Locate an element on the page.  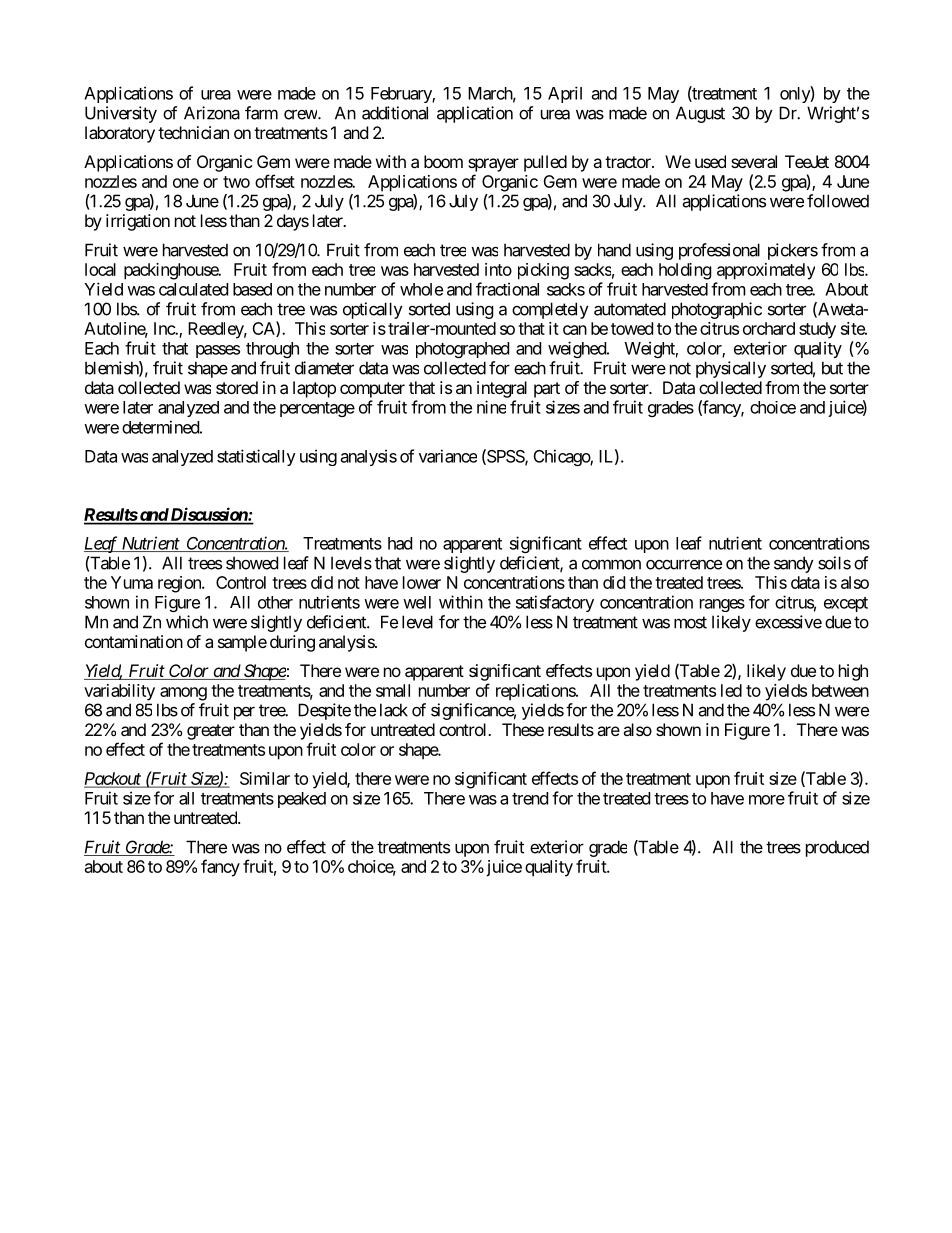
sandy is located at coordinates (794, 564).
